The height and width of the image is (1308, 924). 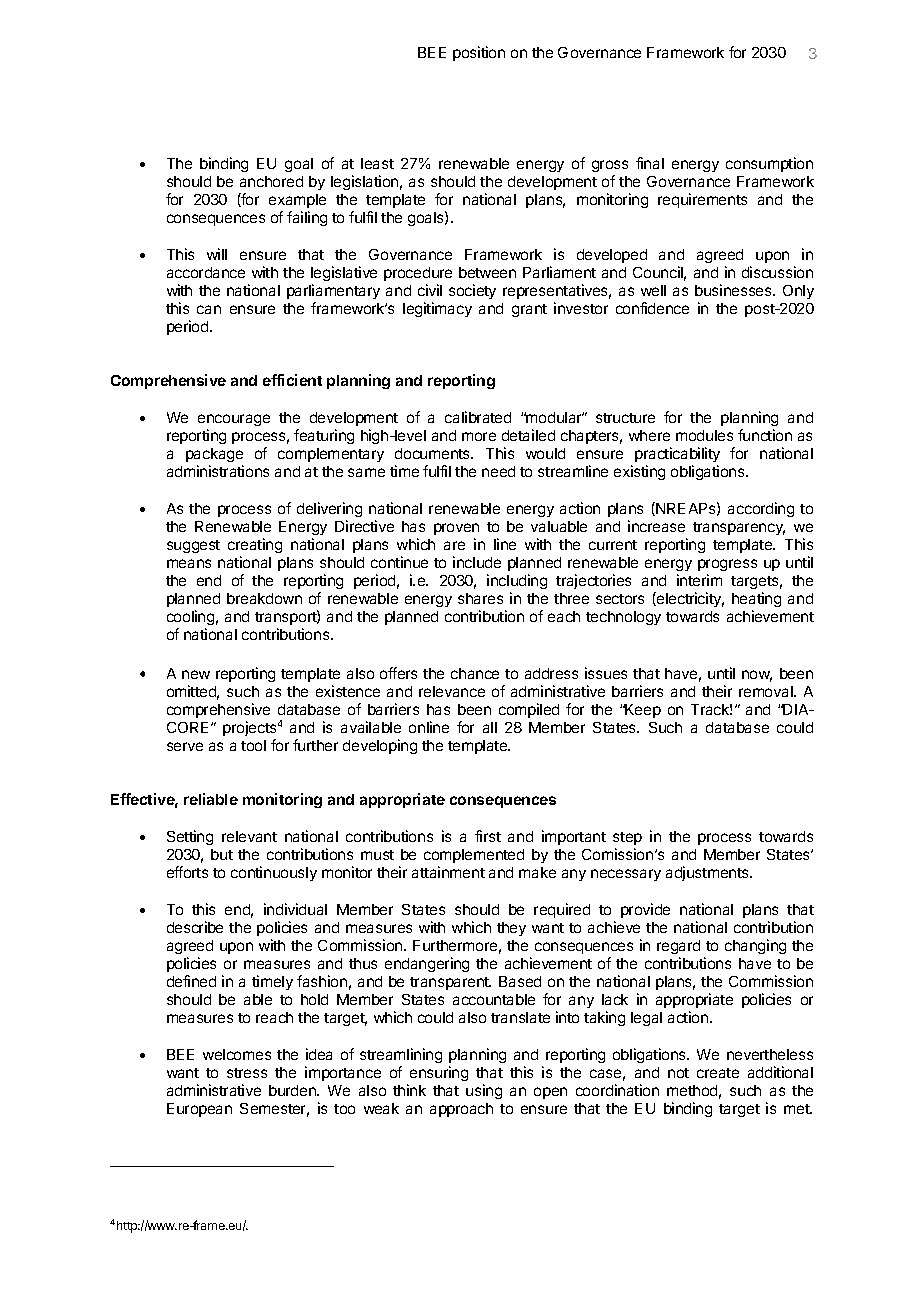 I want to click on consumption, so click(x=769, y=164).
